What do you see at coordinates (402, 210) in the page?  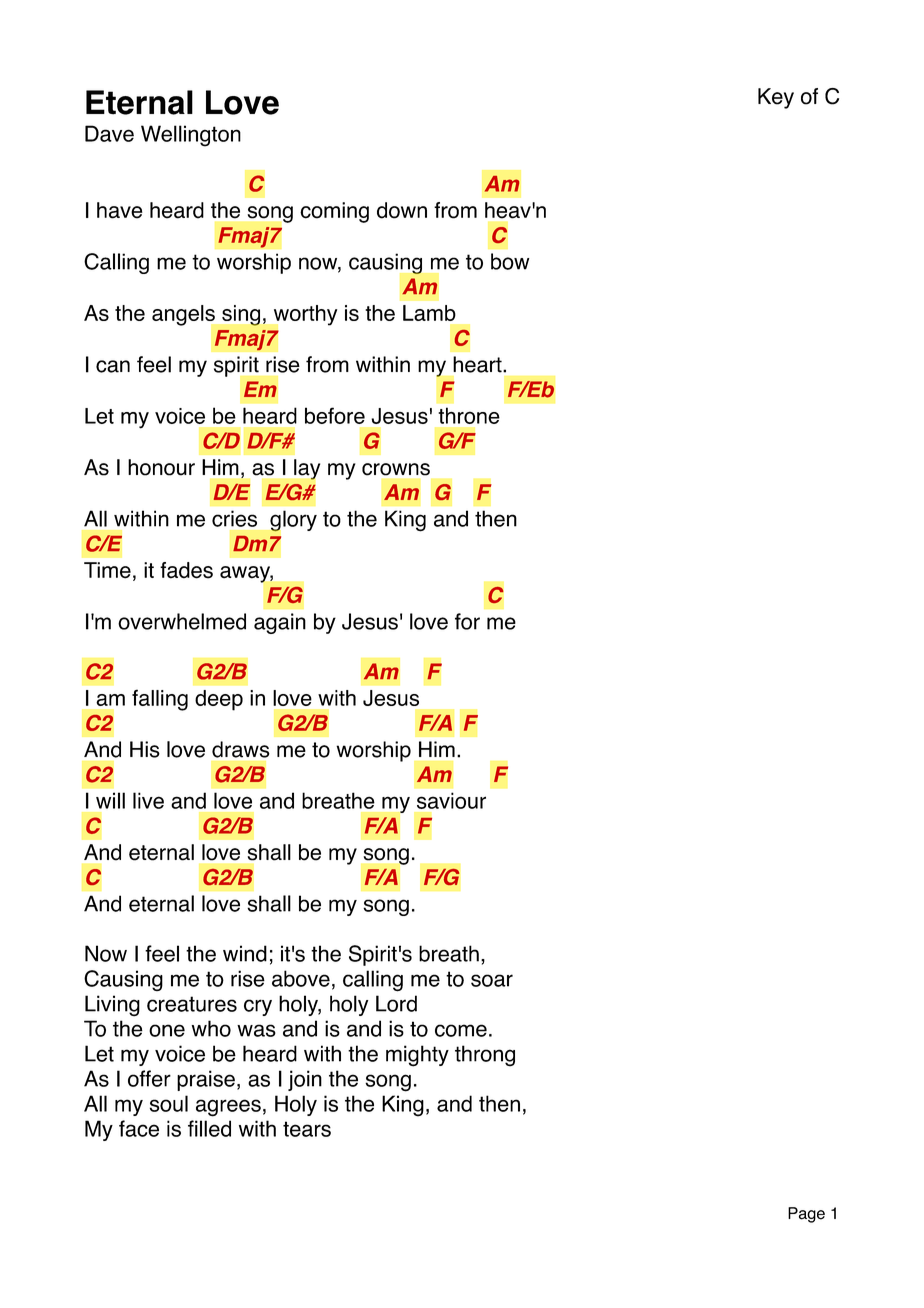 I see `down` at bounding box center [402, 210].
